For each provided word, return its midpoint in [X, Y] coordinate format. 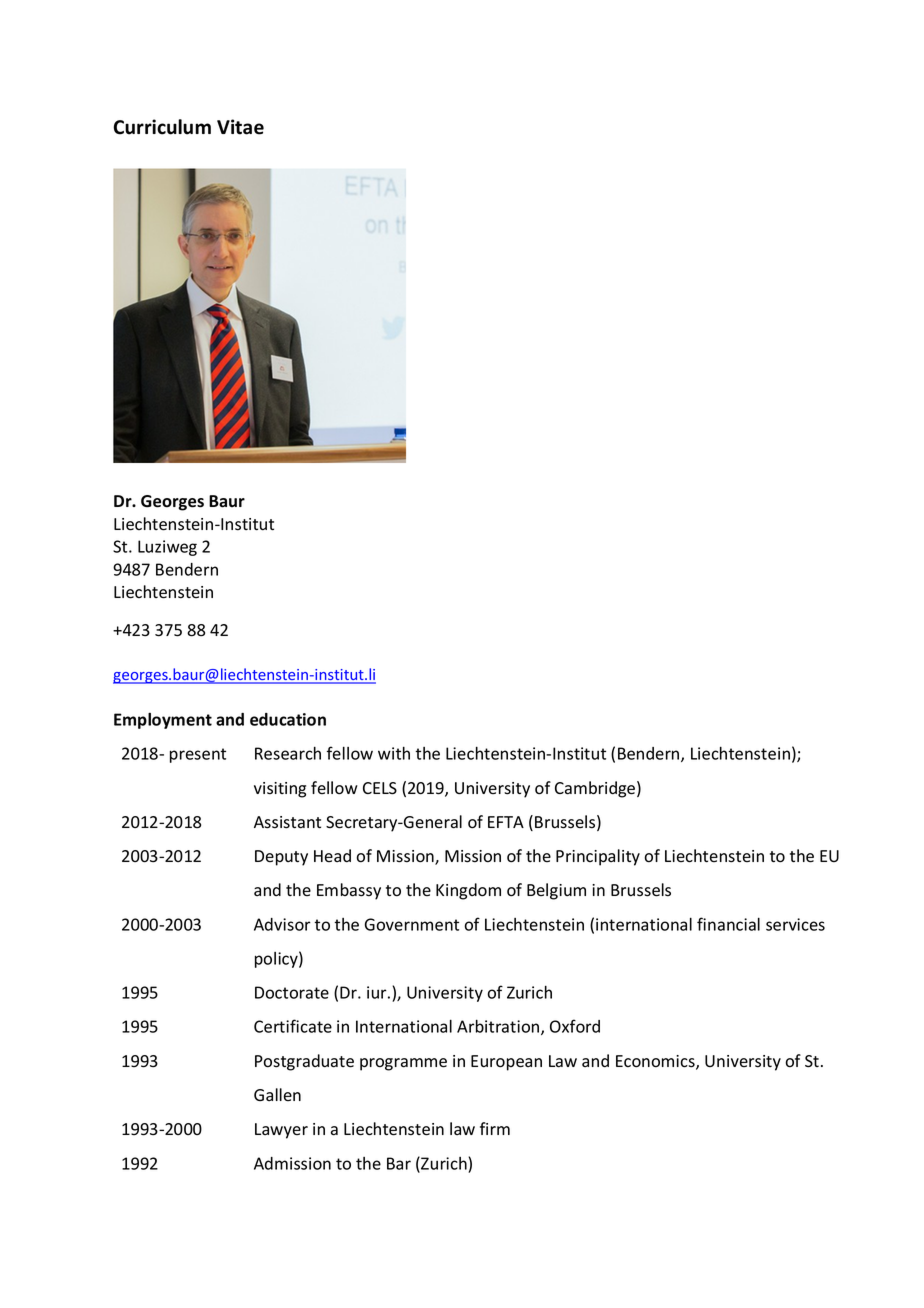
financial [728, 924]
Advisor [282, 924]
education [288, 719]
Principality [598, 857]
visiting [280, 790]
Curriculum [162, 127]
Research [288, 753]
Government [412, 924]
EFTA [506, 822]
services [795, 924]
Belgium [556, 891]
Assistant [287, 822]
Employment [163, 720]
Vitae [240, 127]
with [394, 753]
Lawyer [281, 1131]
